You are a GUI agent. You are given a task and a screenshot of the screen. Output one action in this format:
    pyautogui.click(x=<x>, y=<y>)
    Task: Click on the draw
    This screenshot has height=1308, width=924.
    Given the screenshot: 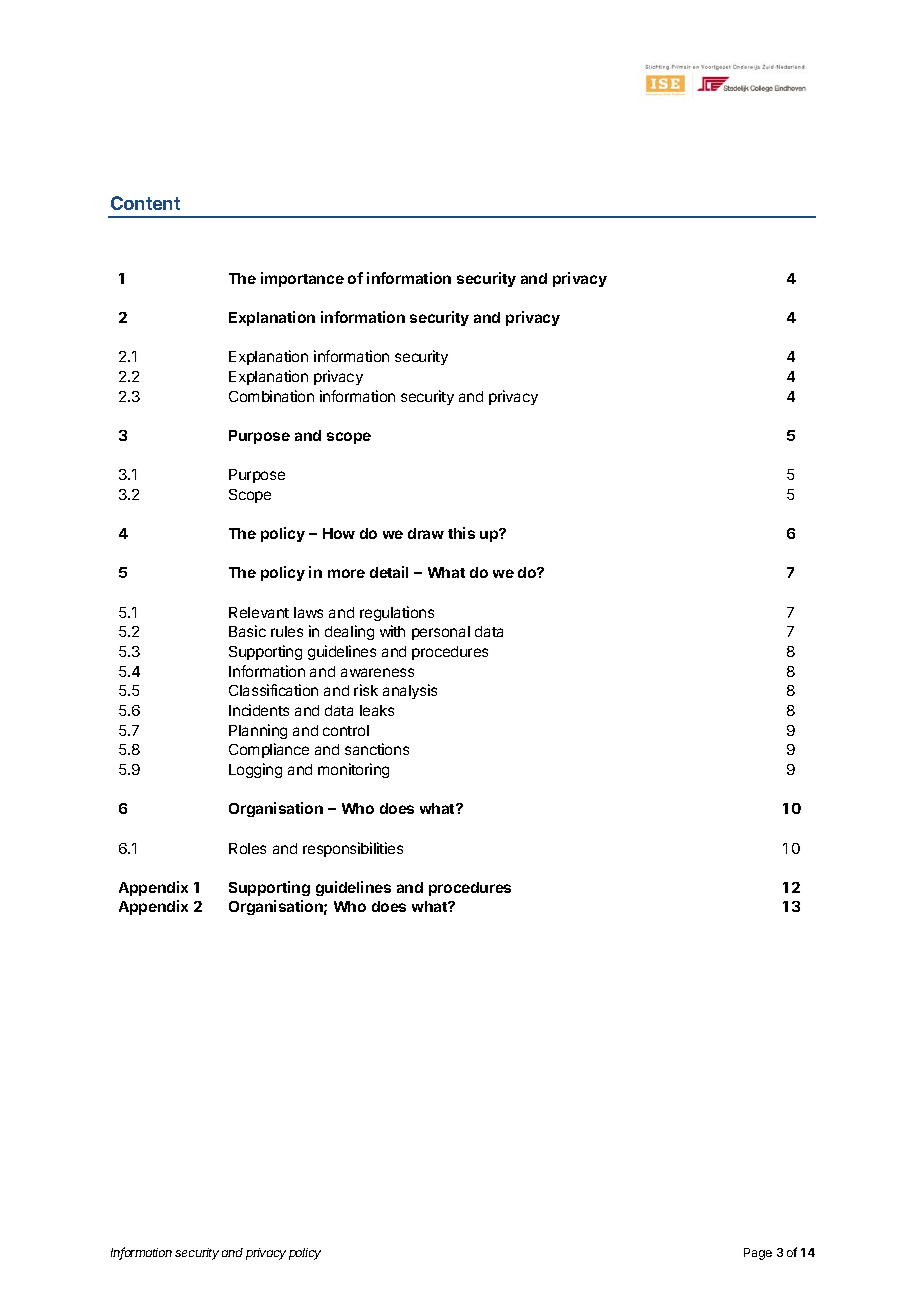 What is the action you would take?
    pyautogui.click(x=426, y=533)
